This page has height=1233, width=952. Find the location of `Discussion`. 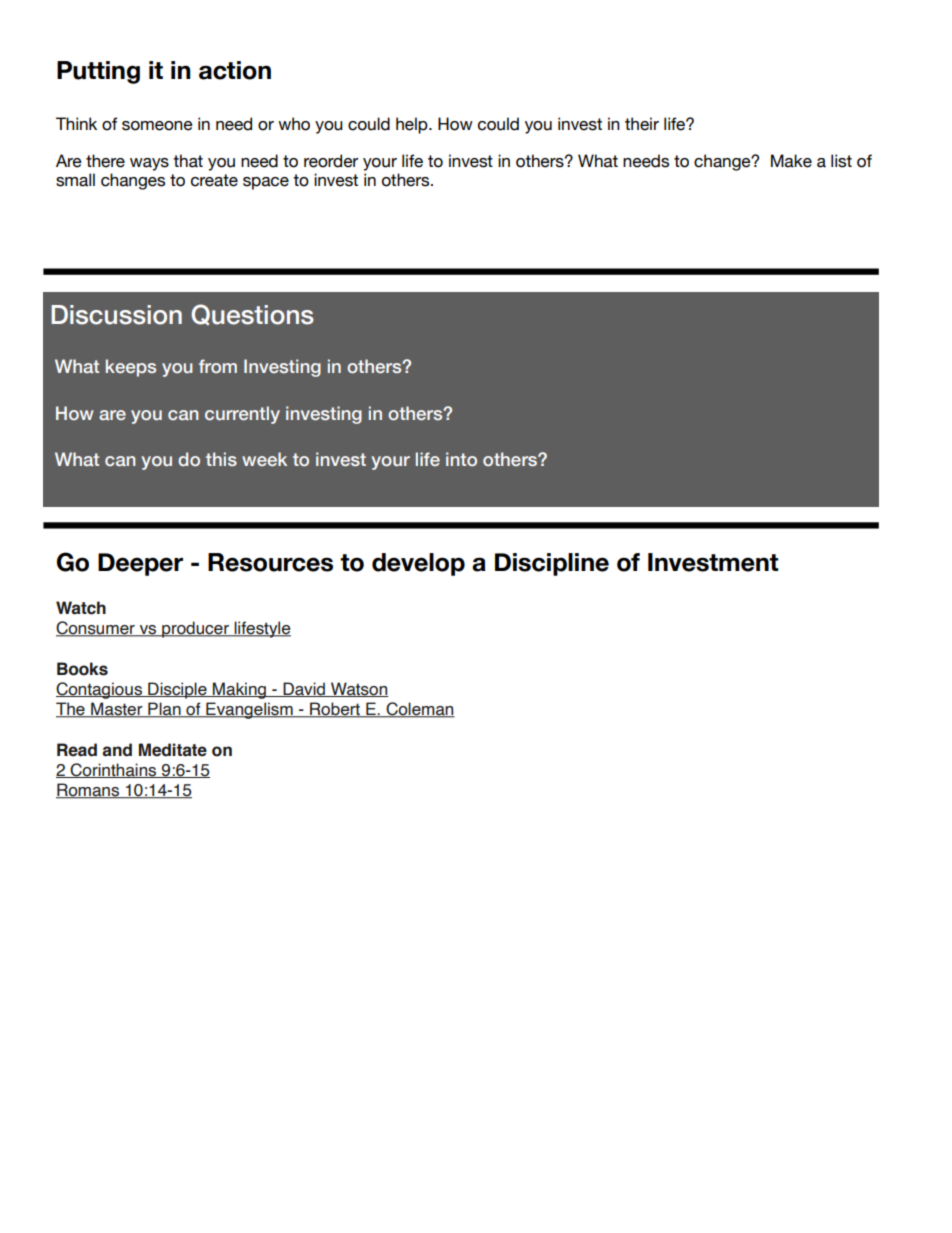

Discussion is located at coordinates (116, 315).
